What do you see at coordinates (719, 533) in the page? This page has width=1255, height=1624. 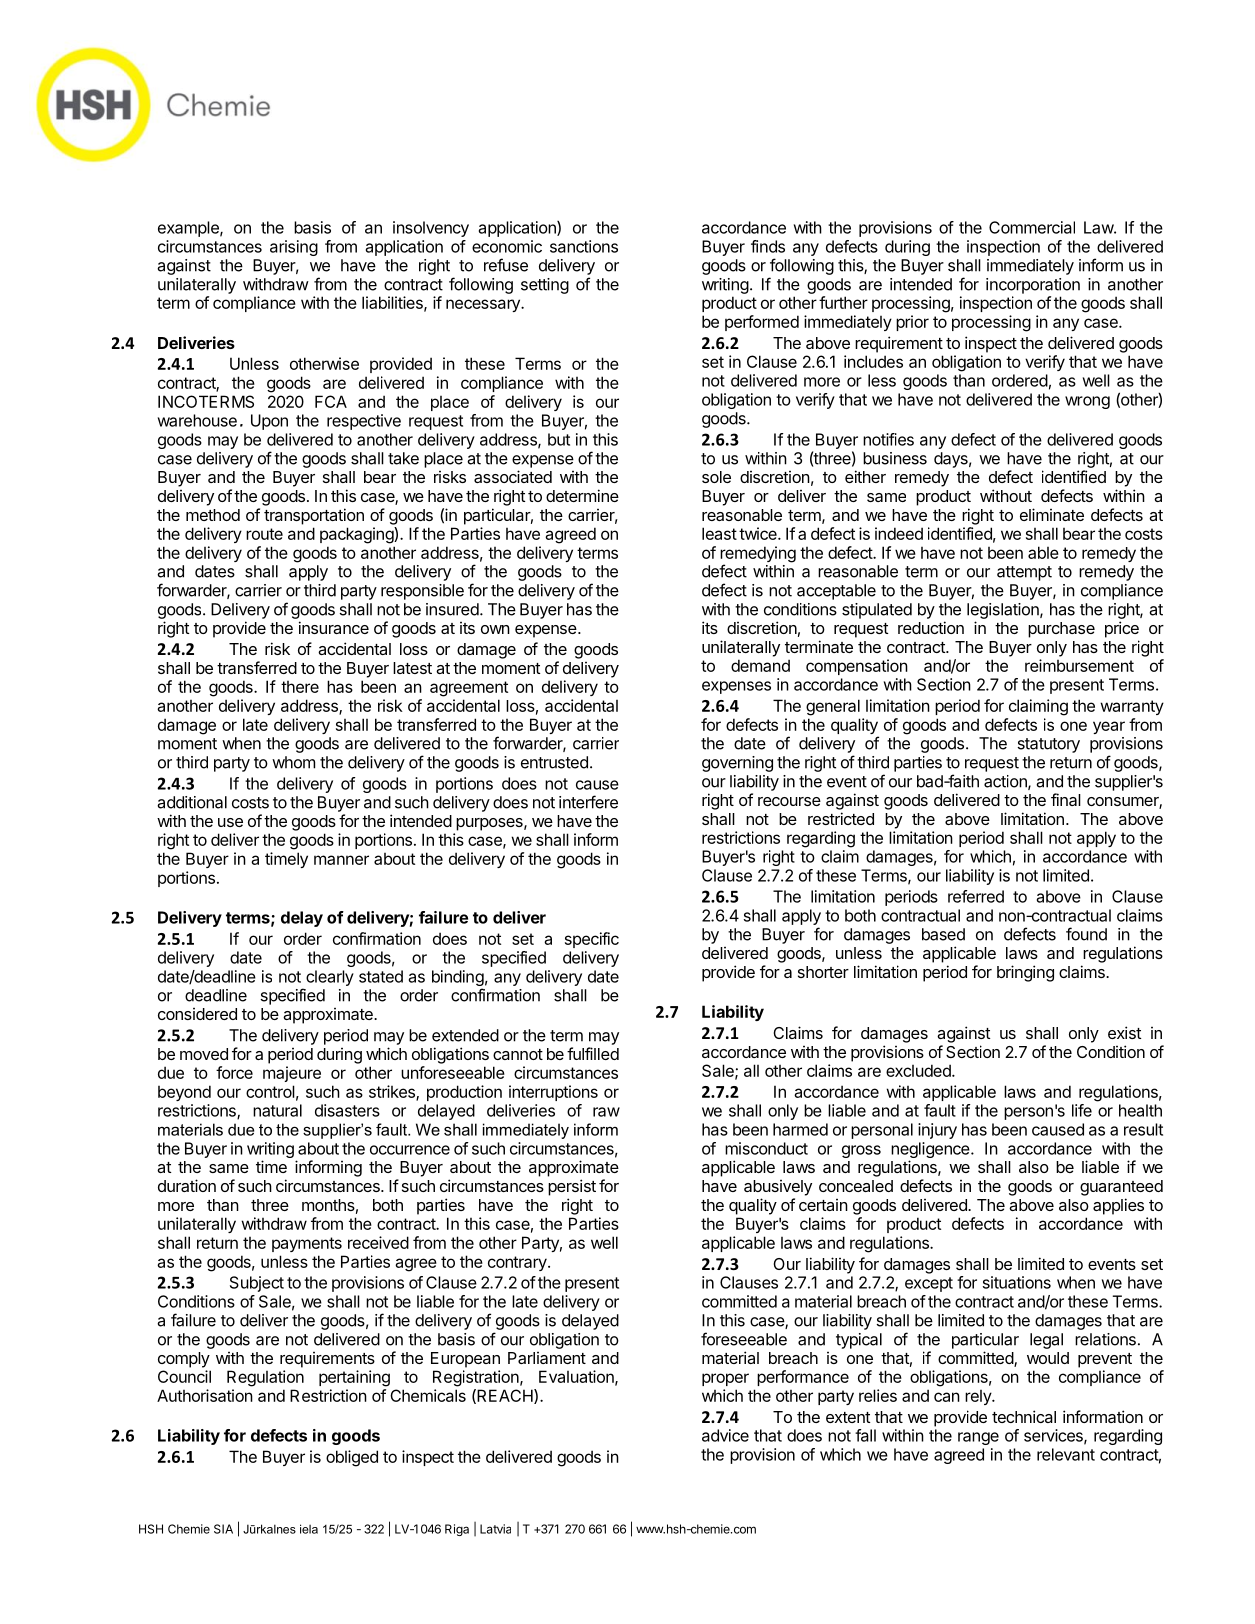 I see `least` at bounding box center [719, 533].
